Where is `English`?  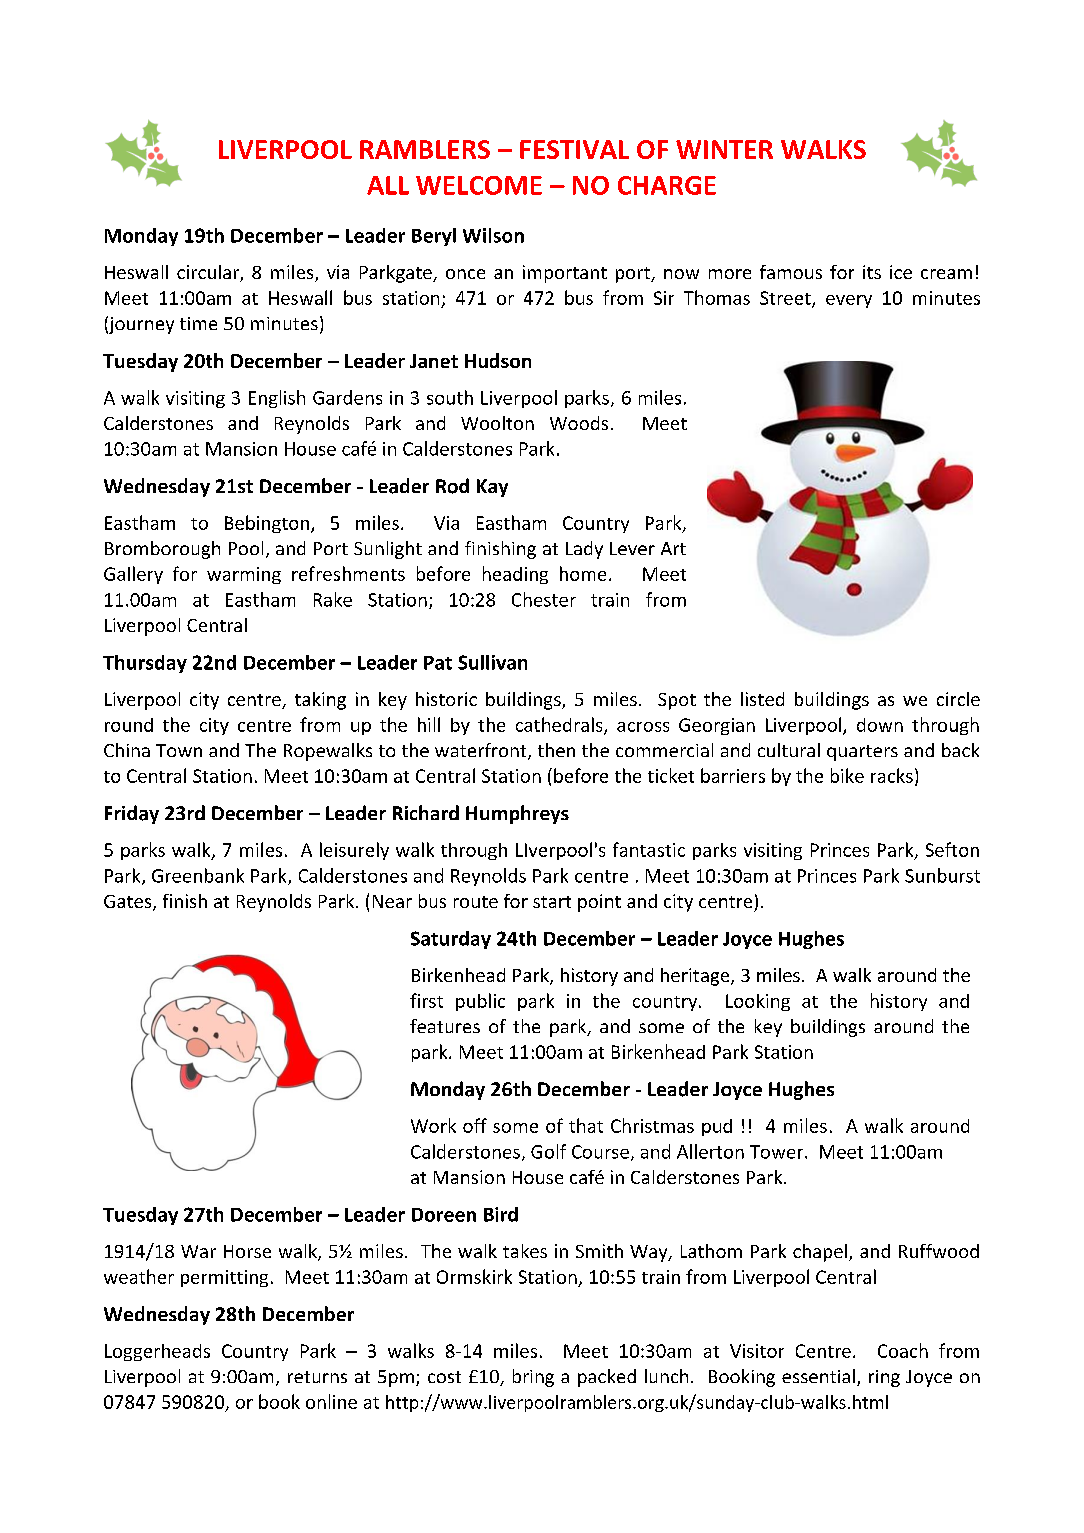
English is located at coordinates (277, 399).
